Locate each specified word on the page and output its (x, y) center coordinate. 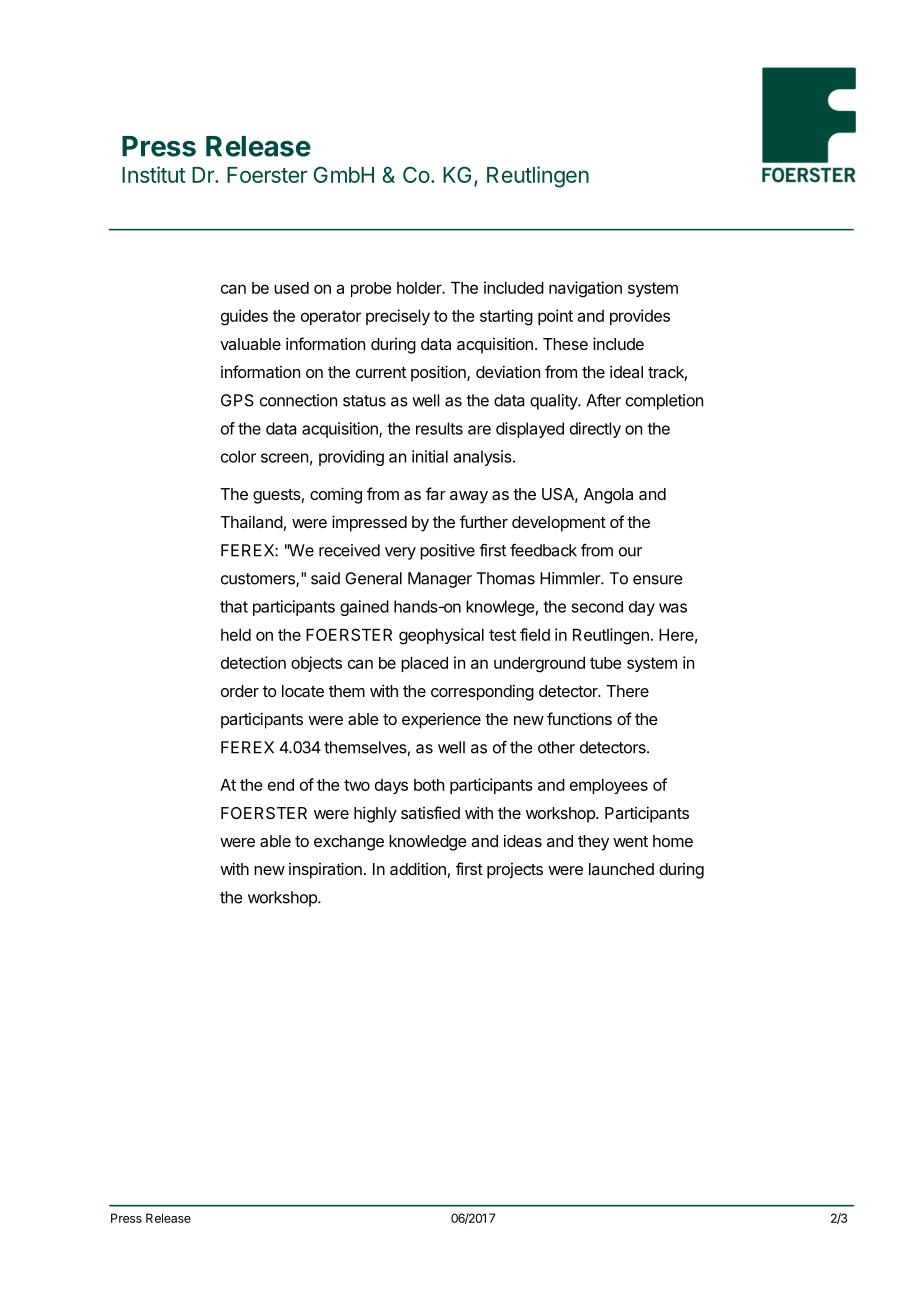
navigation (585, 289)
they (593, 843)
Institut (154, 174)
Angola (608, 496)
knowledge (428, 843)
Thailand (251, 522)
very (400, 553)
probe (371, 289)
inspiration (325, 870)
